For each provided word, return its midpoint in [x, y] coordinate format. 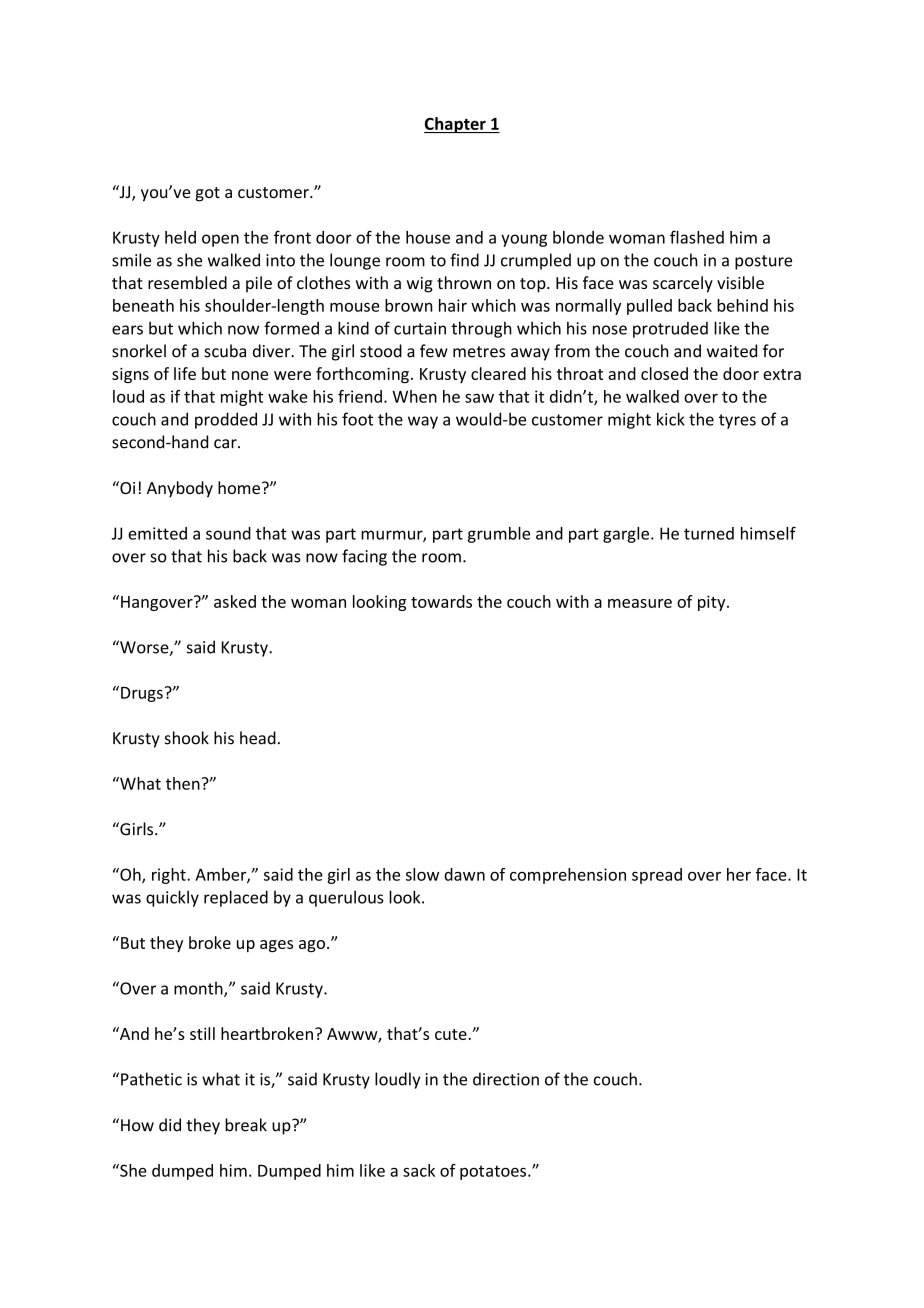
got [207, 194]
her [739, 874]
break [246, 1125]
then [184, 783]
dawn [464, 874]
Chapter [456, 125]
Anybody [180, 489]
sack [419, 1170]
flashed [697, 237]
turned [709, 533]
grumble [499, 535]
